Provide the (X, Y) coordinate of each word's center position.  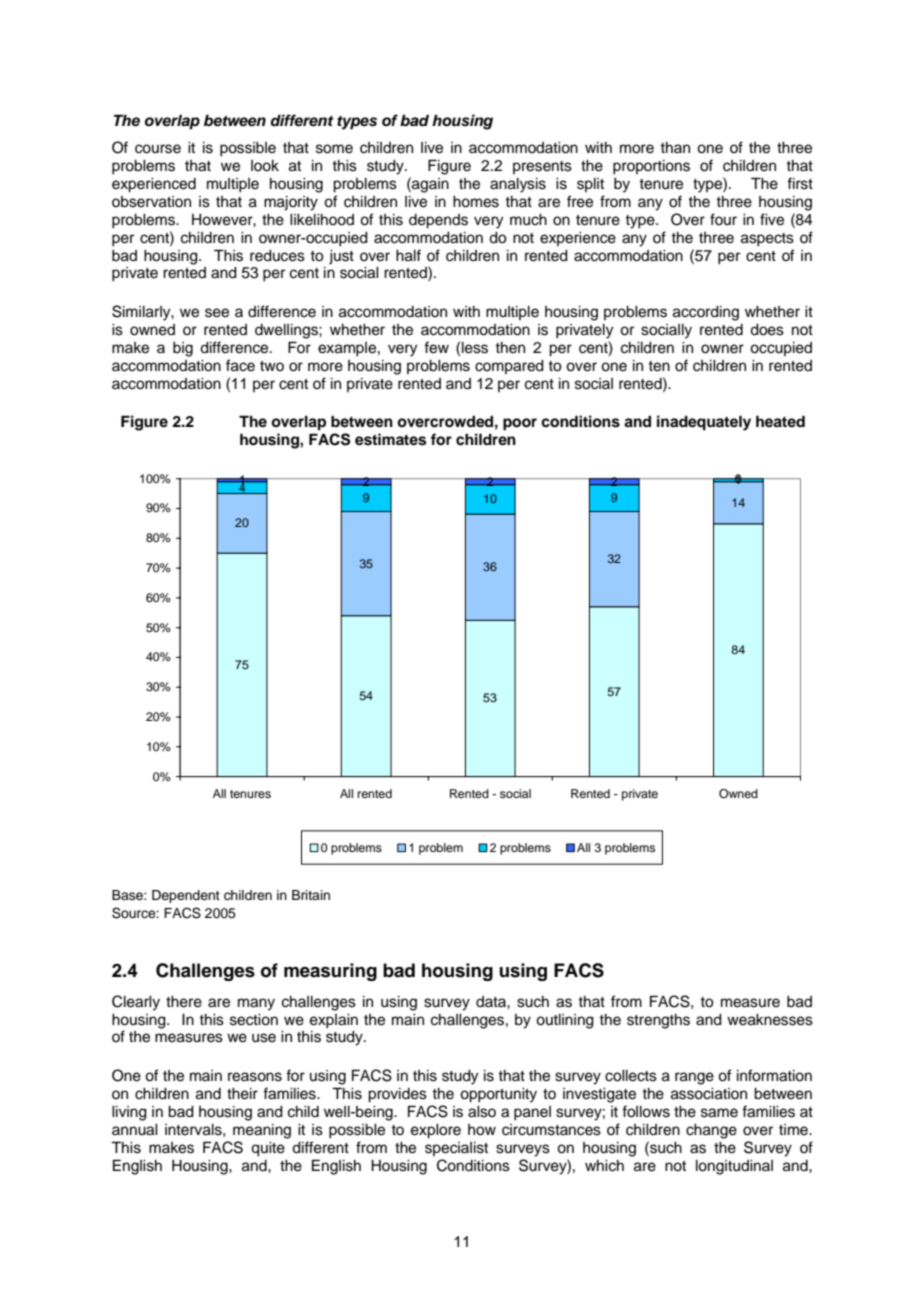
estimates (390, 439)
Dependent (186, 896)
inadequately (704, 423)
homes (476, 202)
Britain (311, 895)
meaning (262, 1131)
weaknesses (770, 1020)
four (723, 219)
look (265, 166)
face (240, 365)
